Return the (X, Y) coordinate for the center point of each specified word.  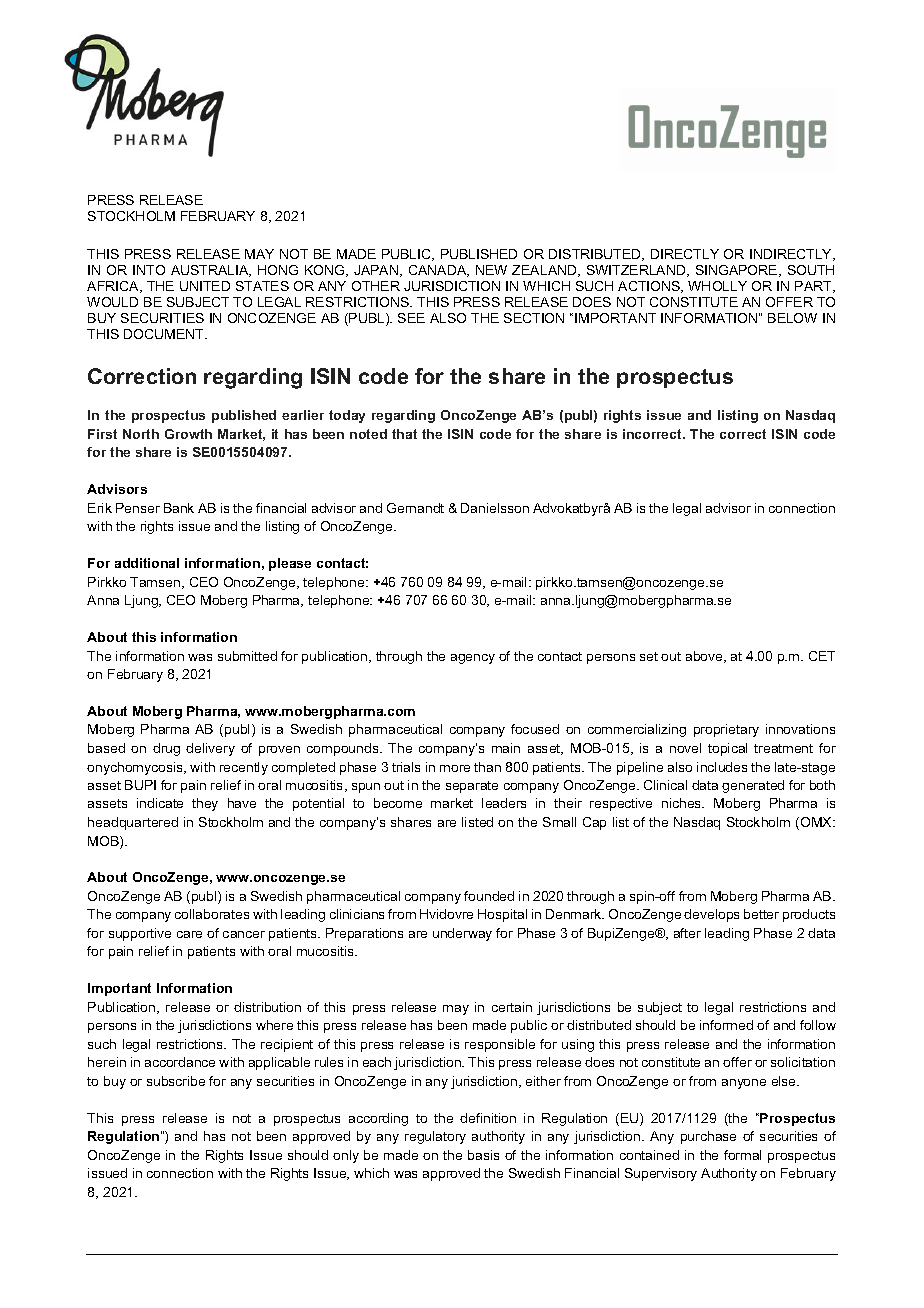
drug (166, 749)
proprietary (726, 730)
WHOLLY (717, 286)
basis (483, 1155)
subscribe (176, 1081)
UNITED (205, 286)
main (506, 748)
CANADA (439, 271)
